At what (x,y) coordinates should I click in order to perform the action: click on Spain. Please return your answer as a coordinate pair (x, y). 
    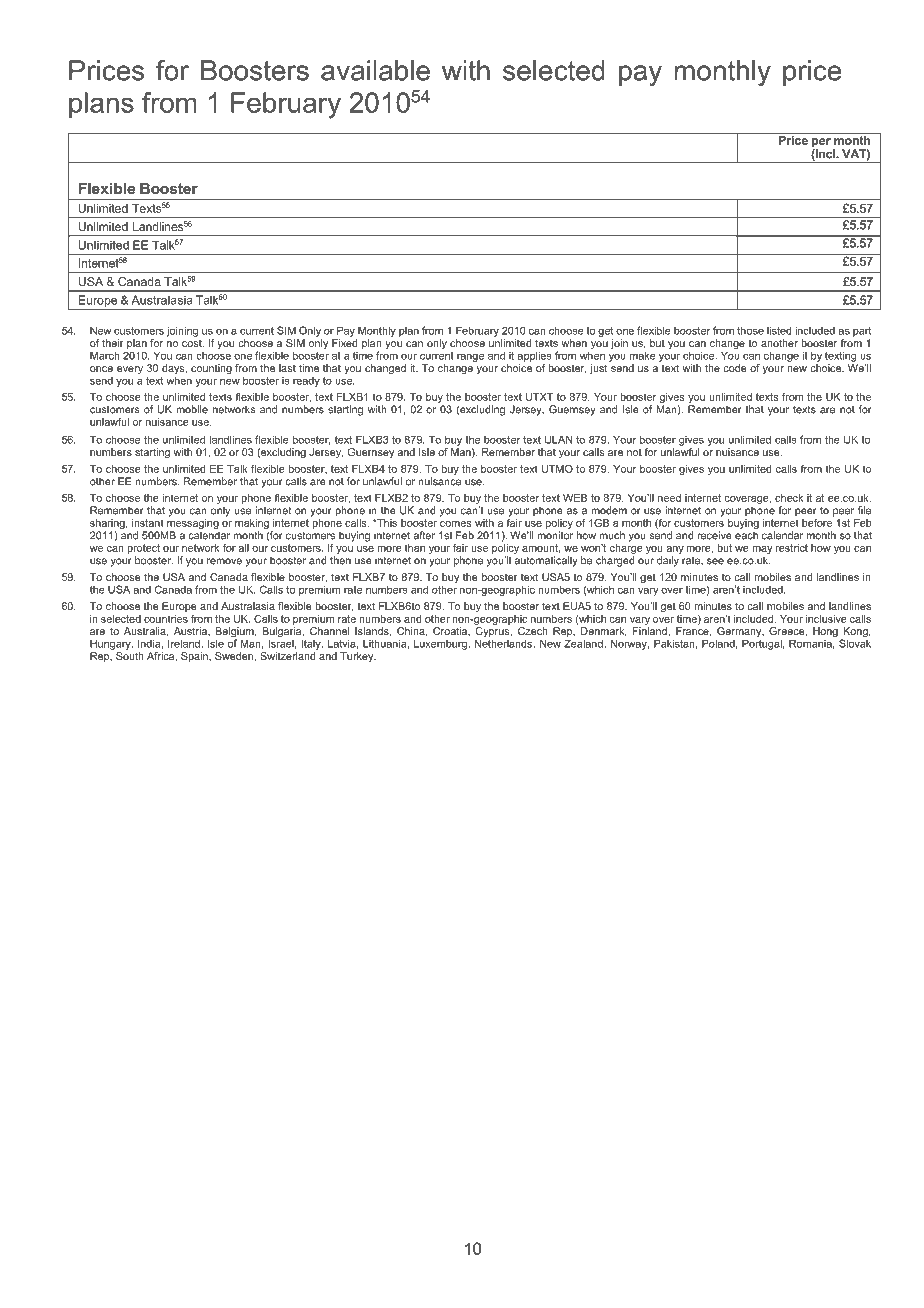
    Looking at the image, I should click on (195, 657).
